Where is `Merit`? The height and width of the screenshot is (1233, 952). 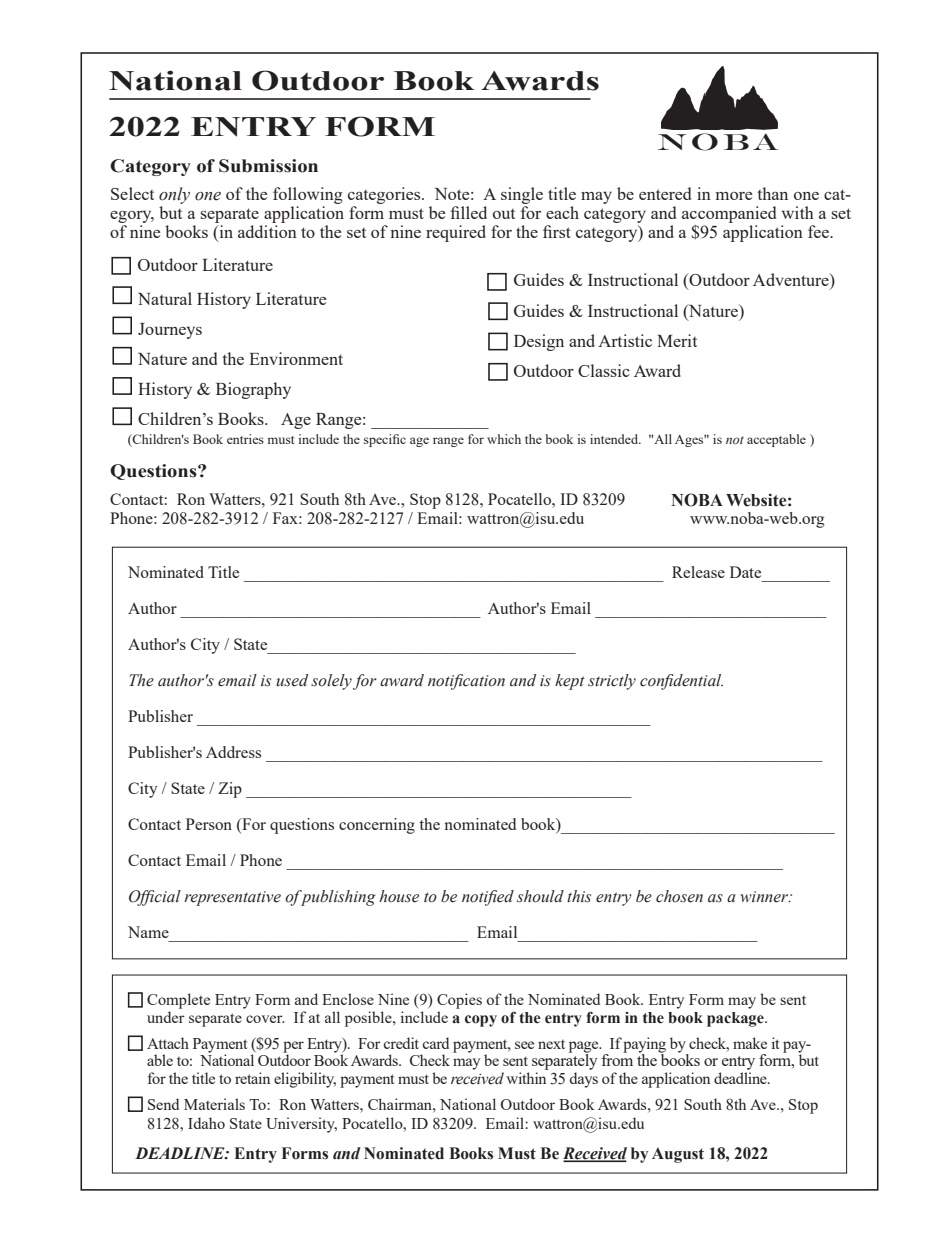
Merit is located at coordinates (677, 340).
